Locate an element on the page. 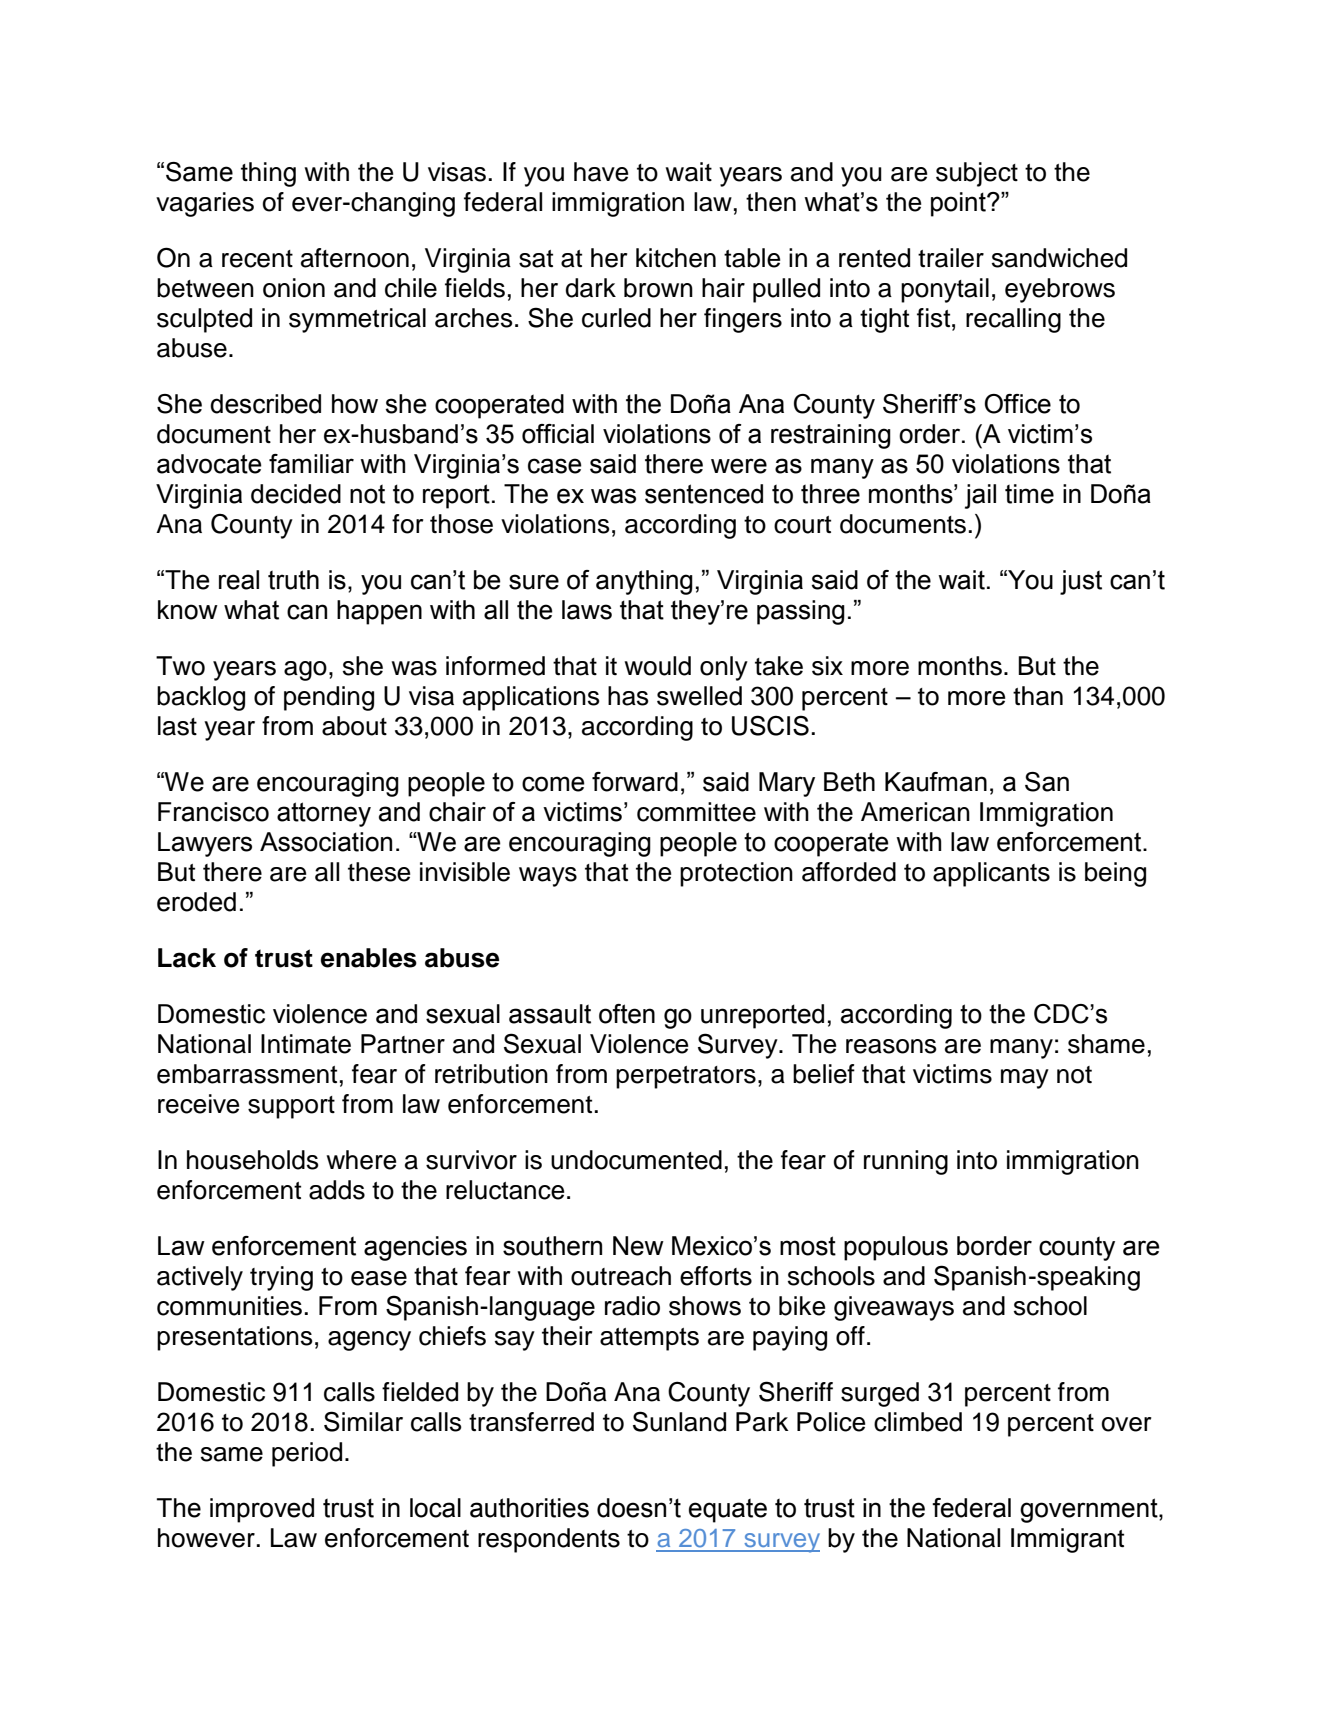  point is located at coordinates (959, 204).
